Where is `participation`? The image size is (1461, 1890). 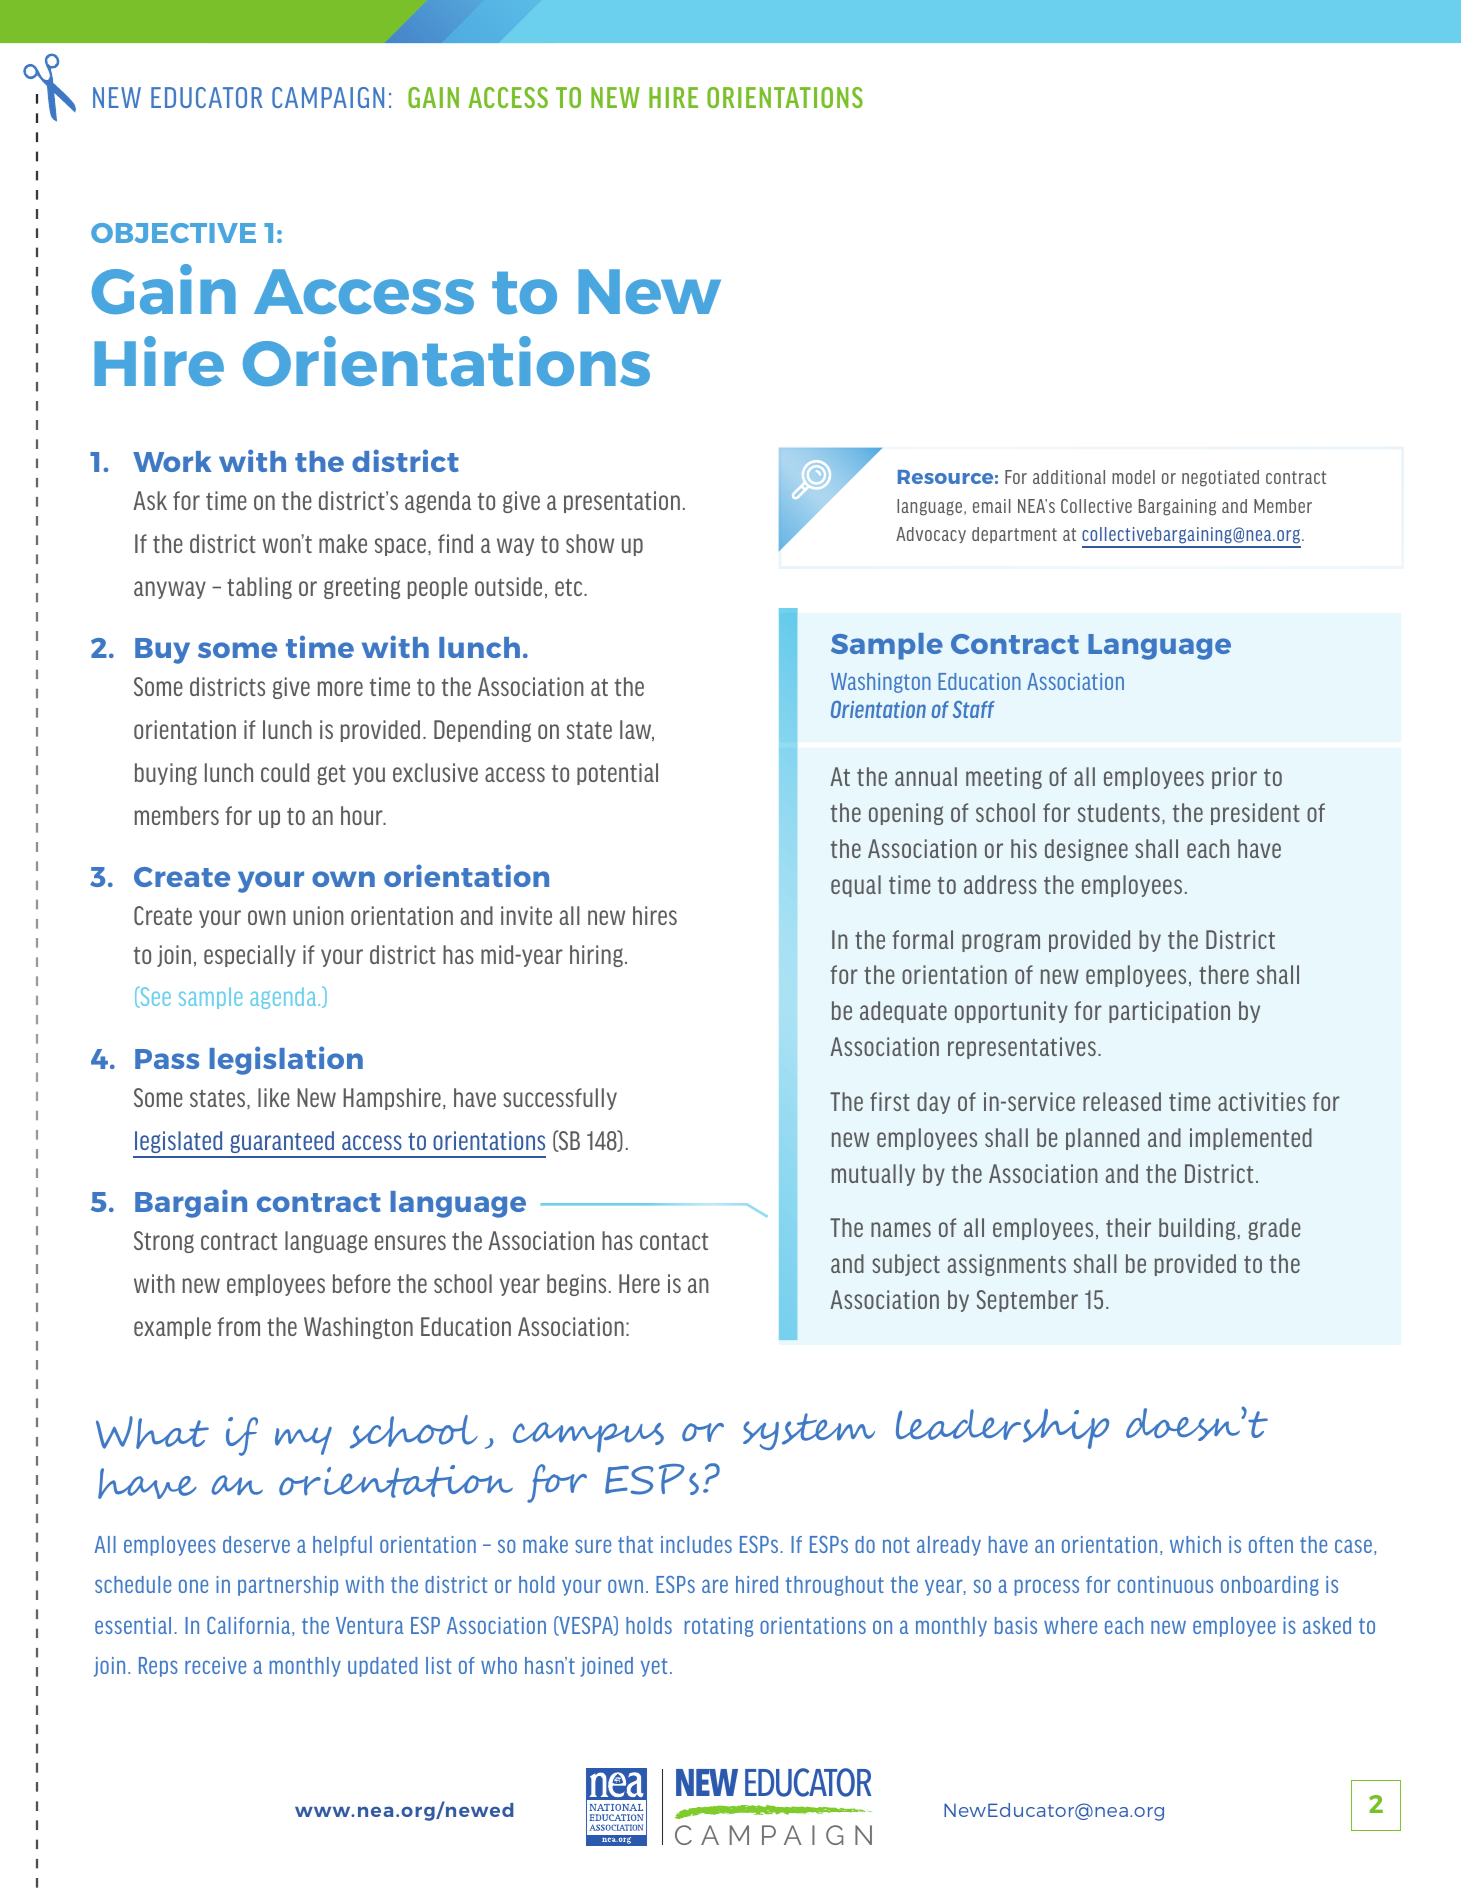
participation is located at coordinates (1169, 1012).
